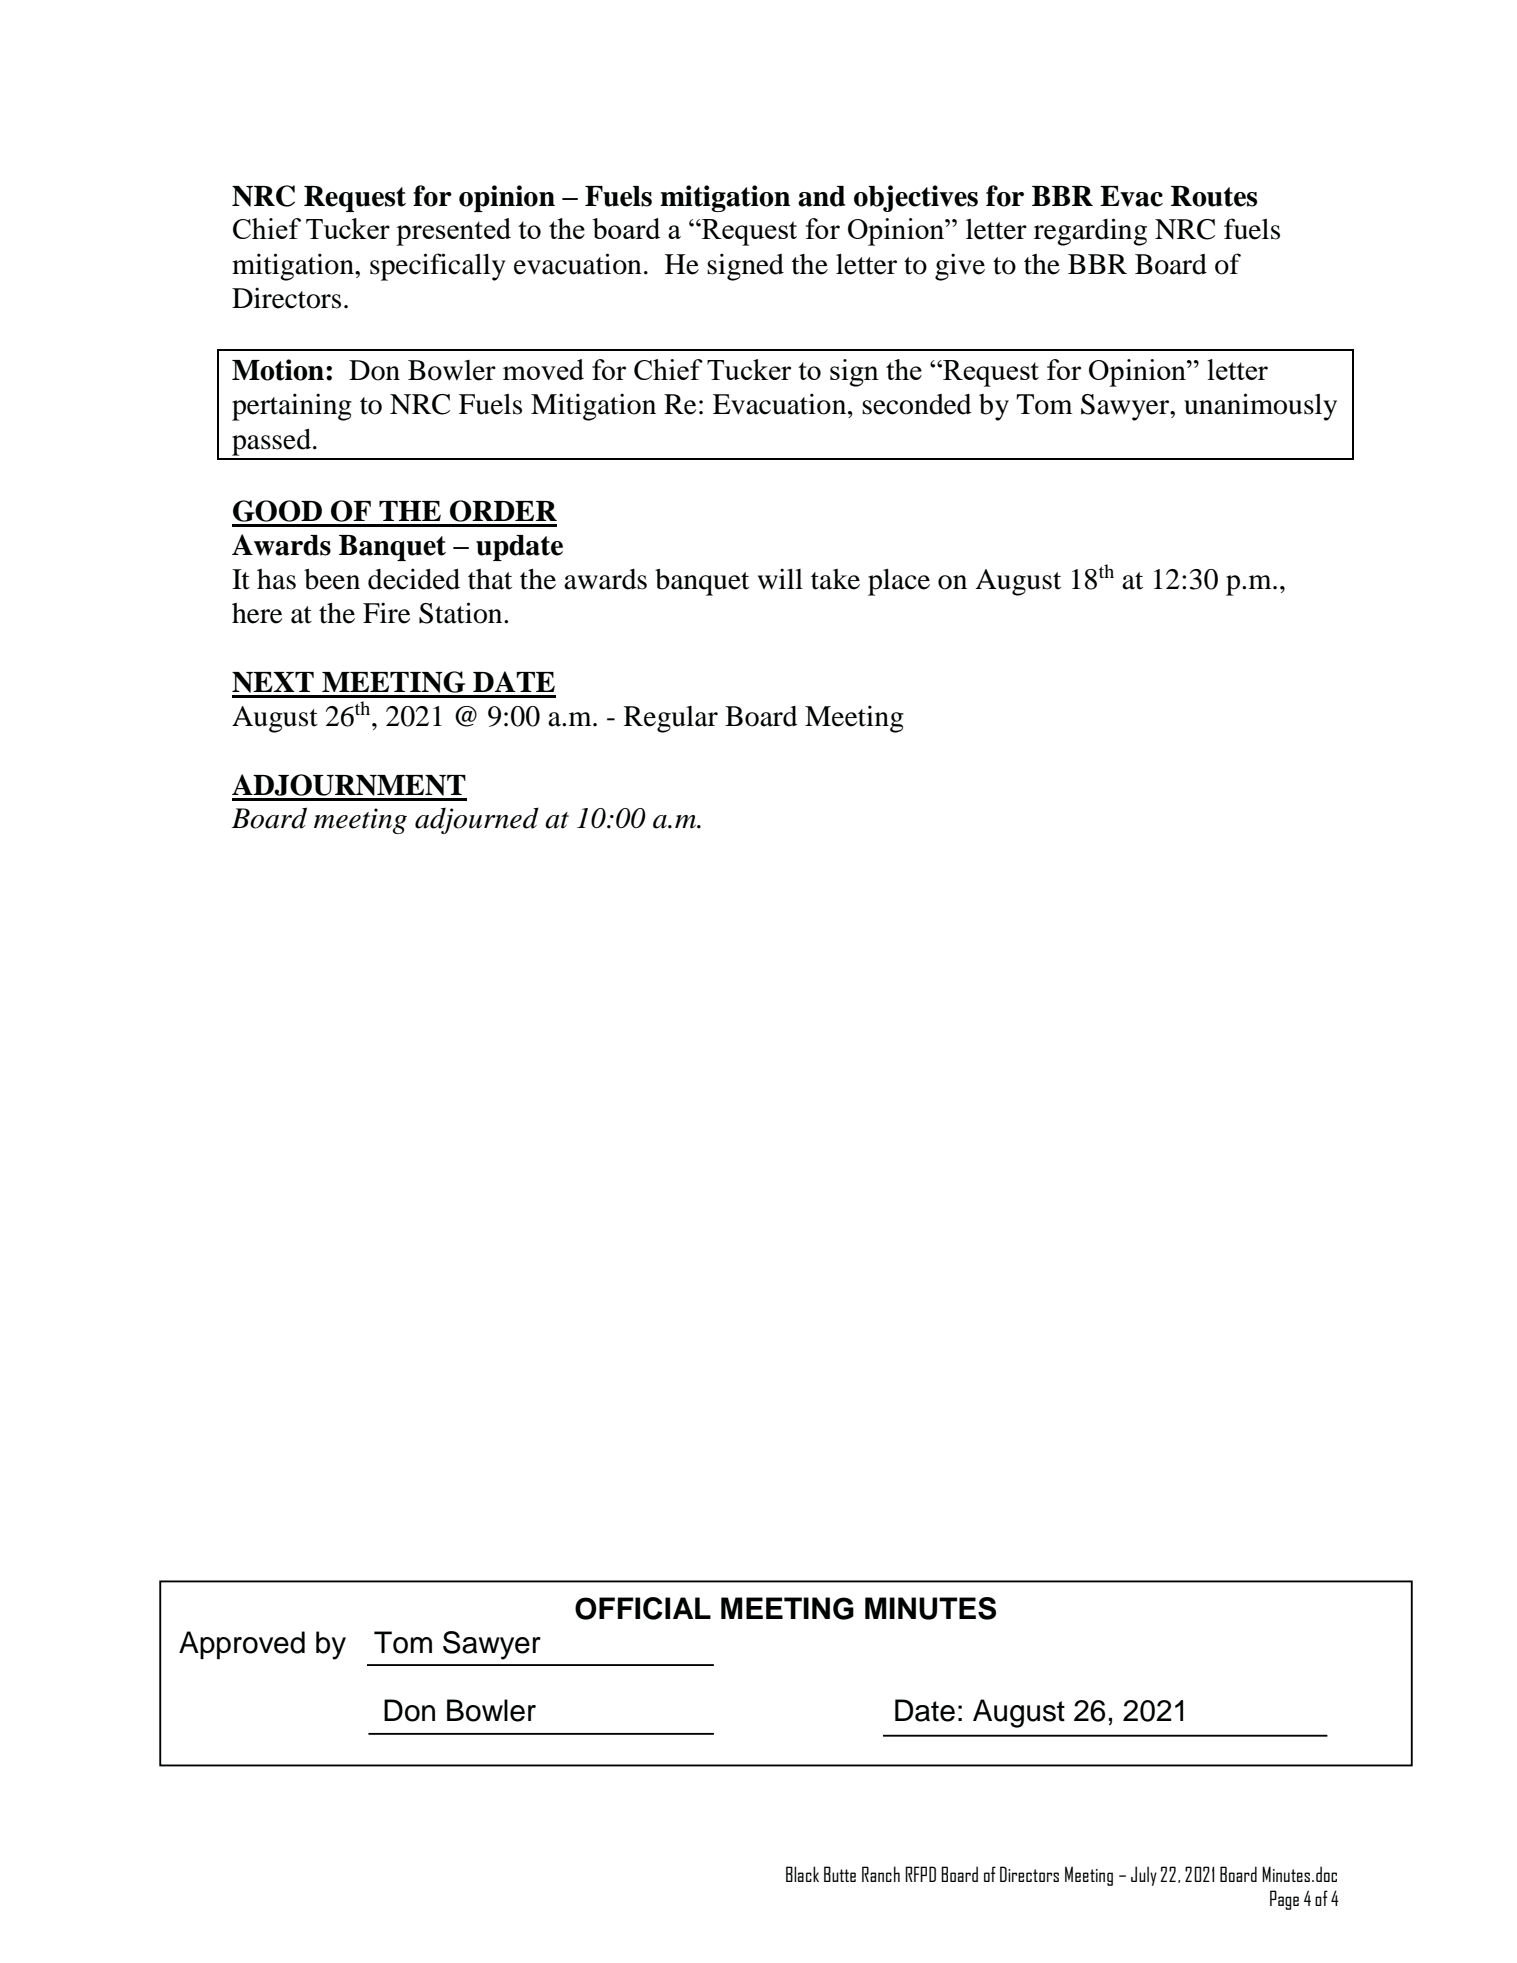 This document has height=1963, width=1517. What do you see at coordinates (899, 582) in the document?
I see `place` at bounding box center [899, 582].
